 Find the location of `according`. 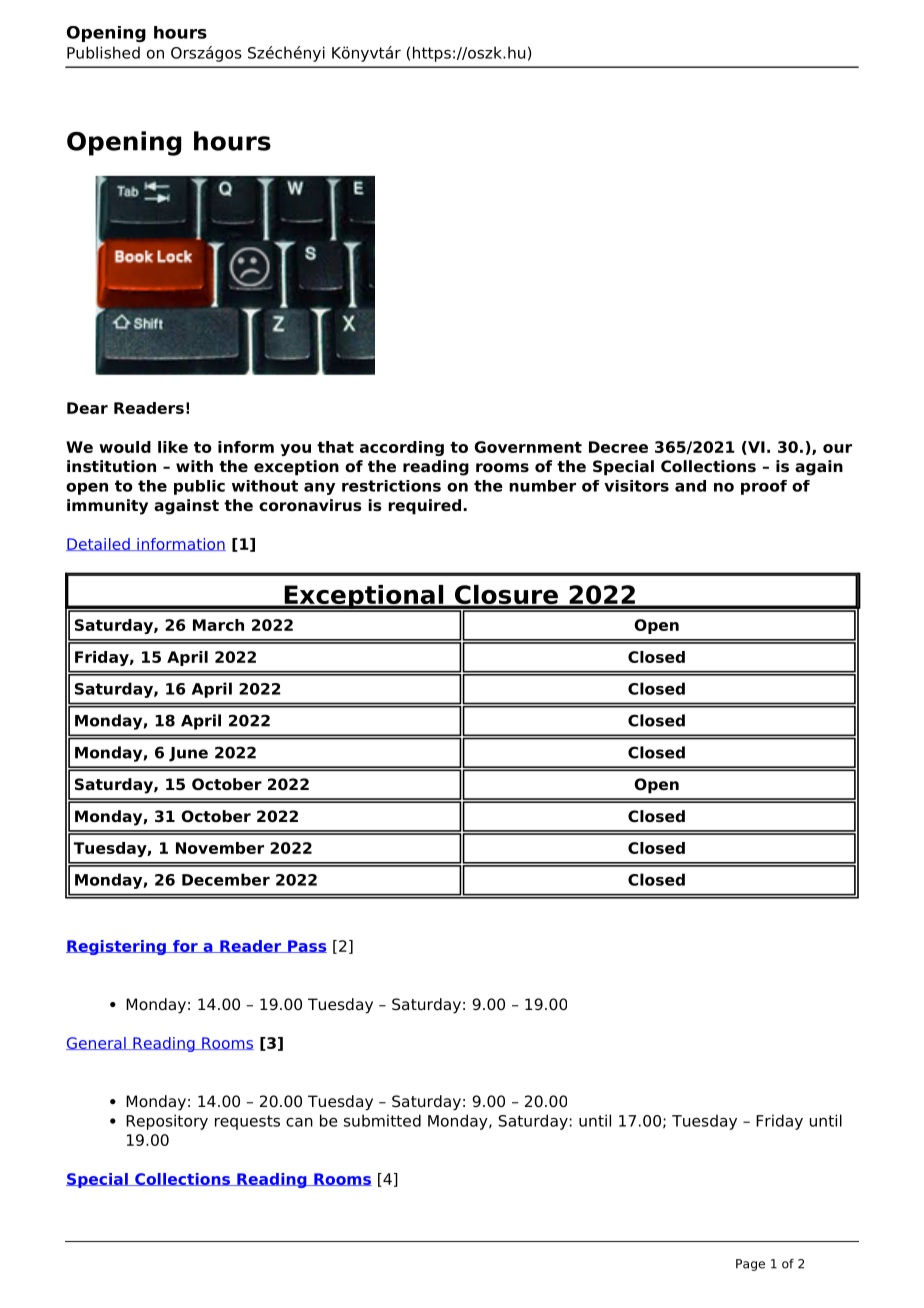

according is located at coordinates (402, 448).
